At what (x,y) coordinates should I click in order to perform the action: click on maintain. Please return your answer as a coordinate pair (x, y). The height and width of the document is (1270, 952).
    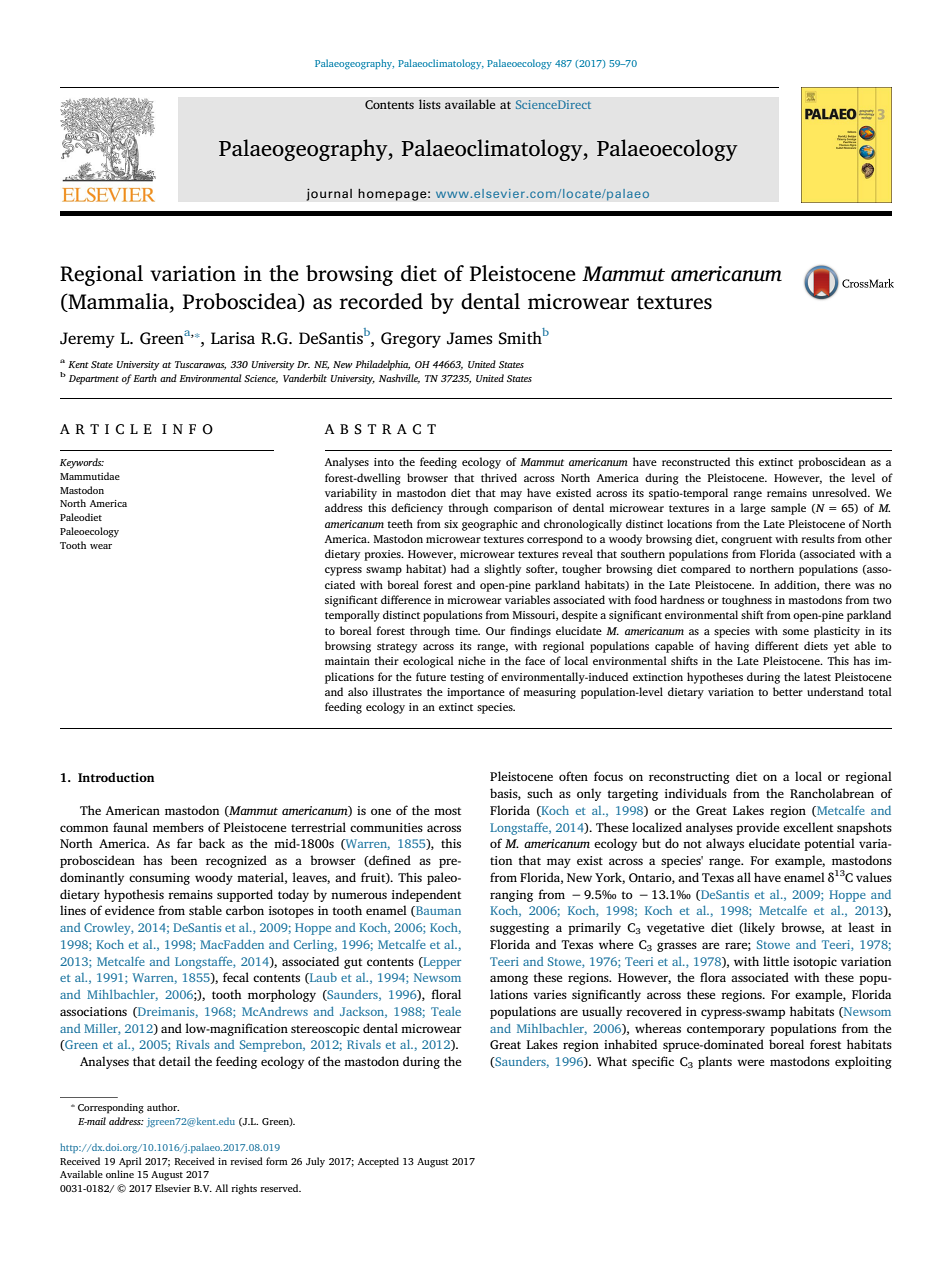
    Looking at the image, I should click on (347, 661).
